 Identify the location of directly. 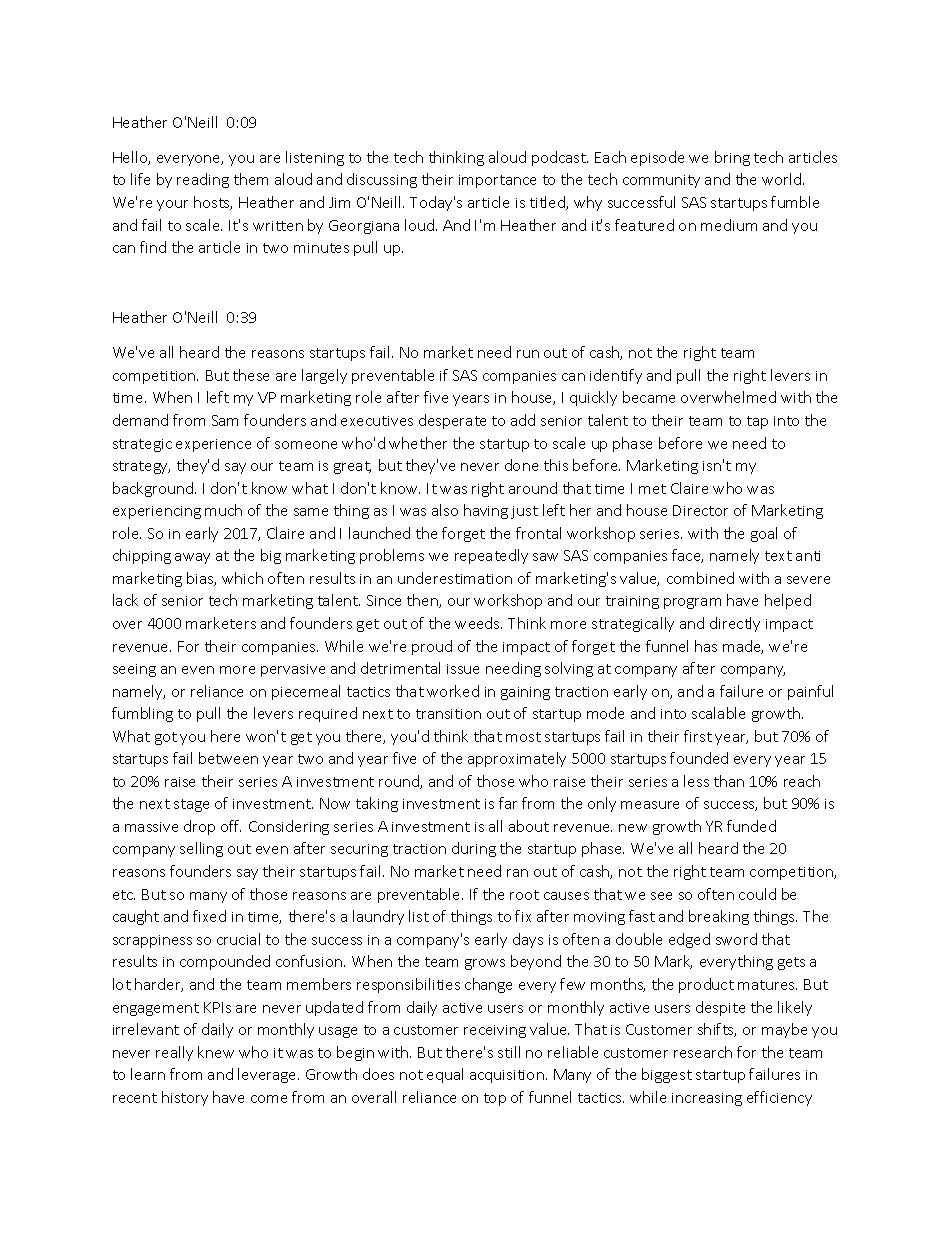
(735, 624).
